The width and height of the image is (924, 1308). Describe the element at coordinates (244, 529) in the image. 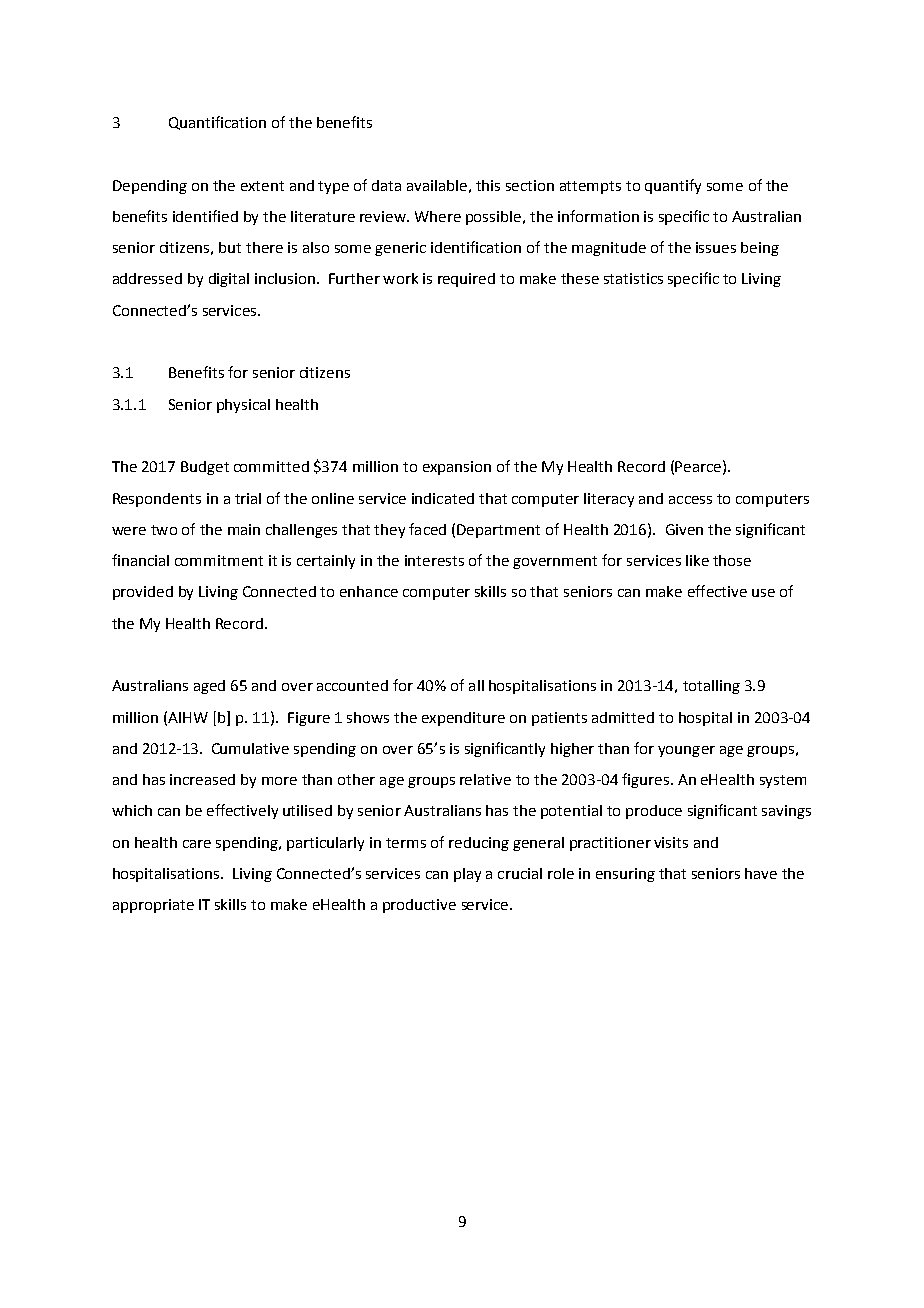

I see `main` at that location.
